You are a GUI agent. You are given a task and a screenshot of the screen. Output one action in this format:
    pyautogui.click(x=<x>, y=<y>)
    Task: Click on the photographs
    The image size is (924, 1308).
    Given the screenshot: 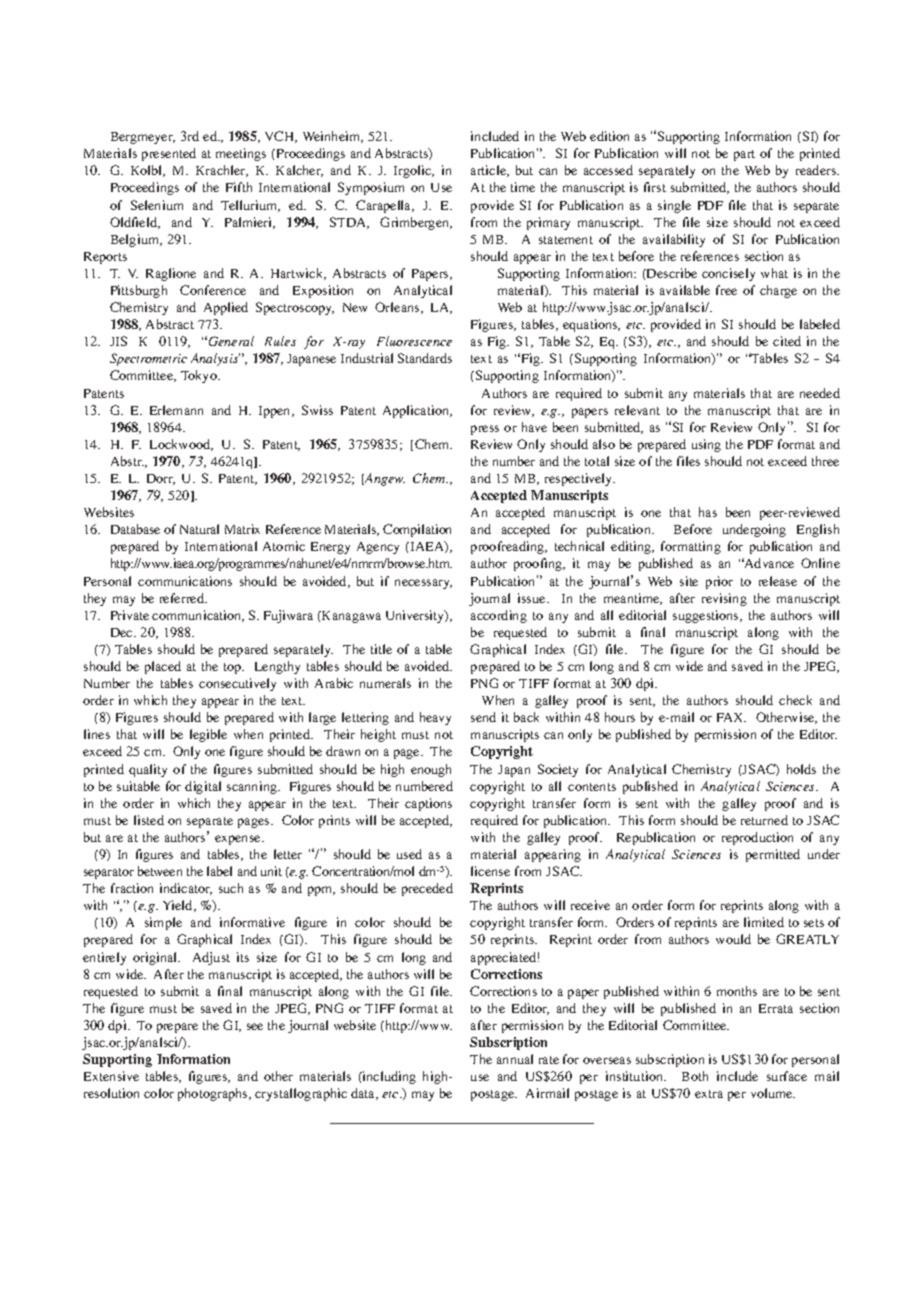 What is the action you would take?
    pyautogui.click(x=214, y=1094)
